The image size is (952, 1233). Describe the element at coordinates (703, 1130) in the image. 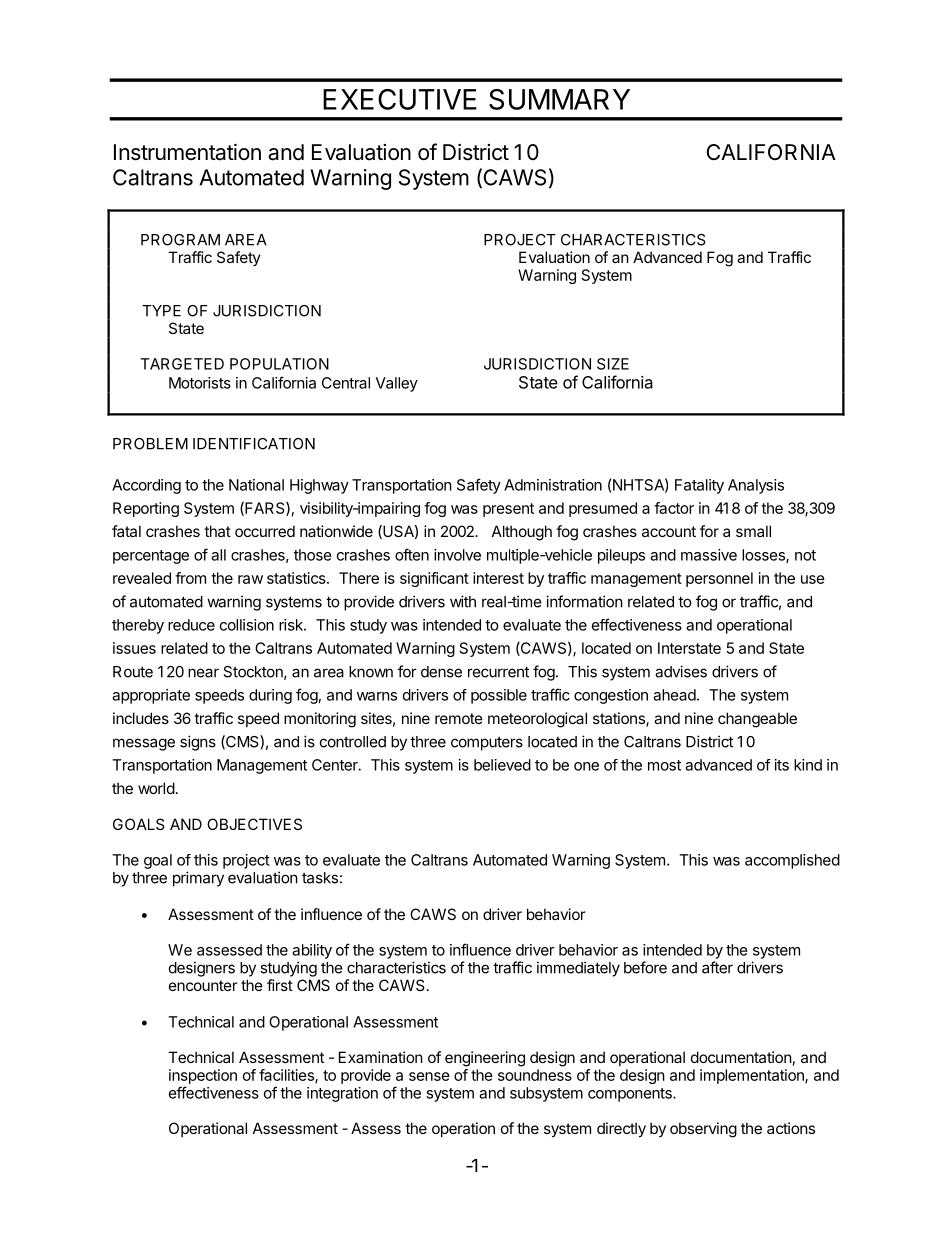

I see `observing` at that location.
